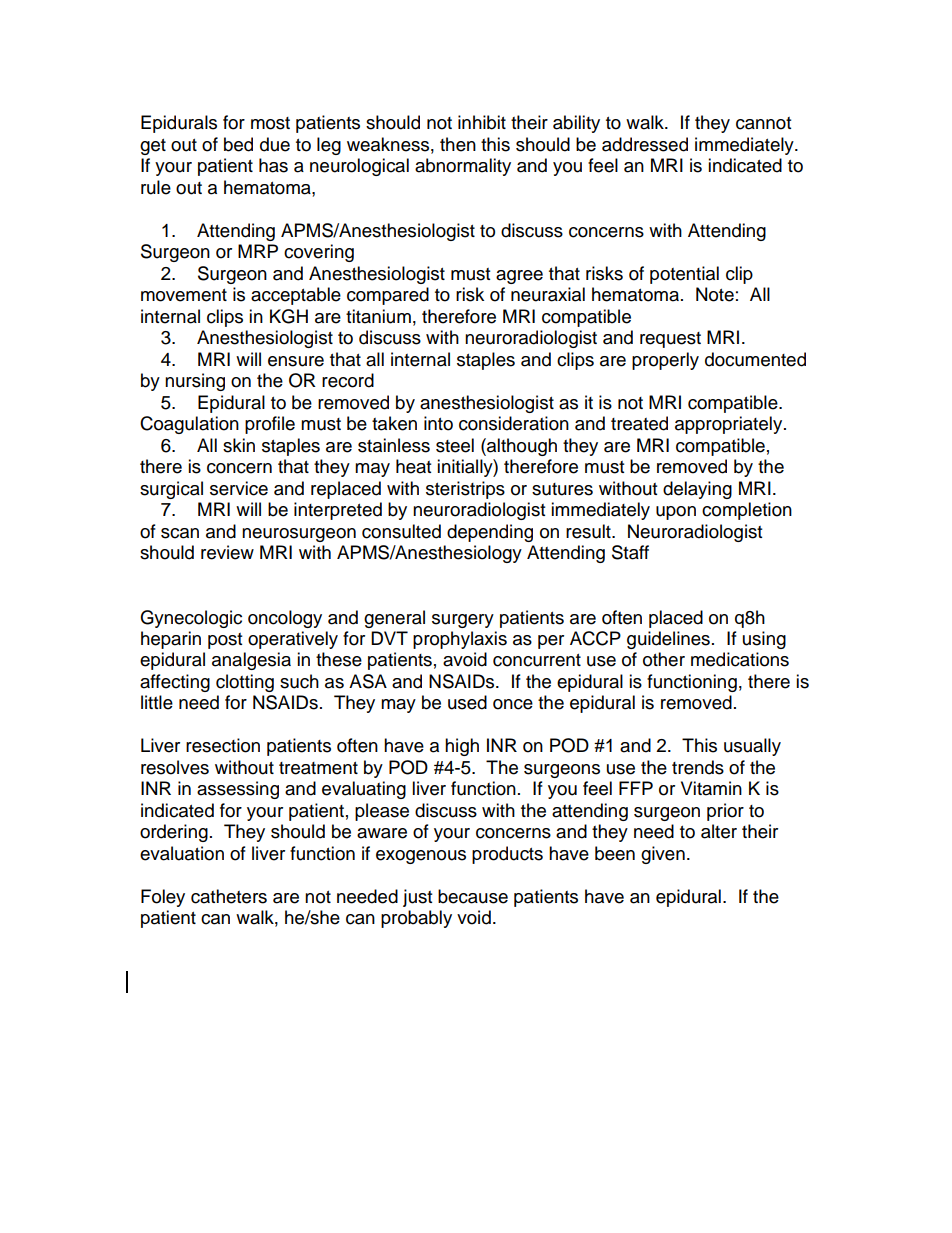 The image size is (952, 1233). Describe the element at coordinates (462, 747) in the document. I see `high` at that location.
